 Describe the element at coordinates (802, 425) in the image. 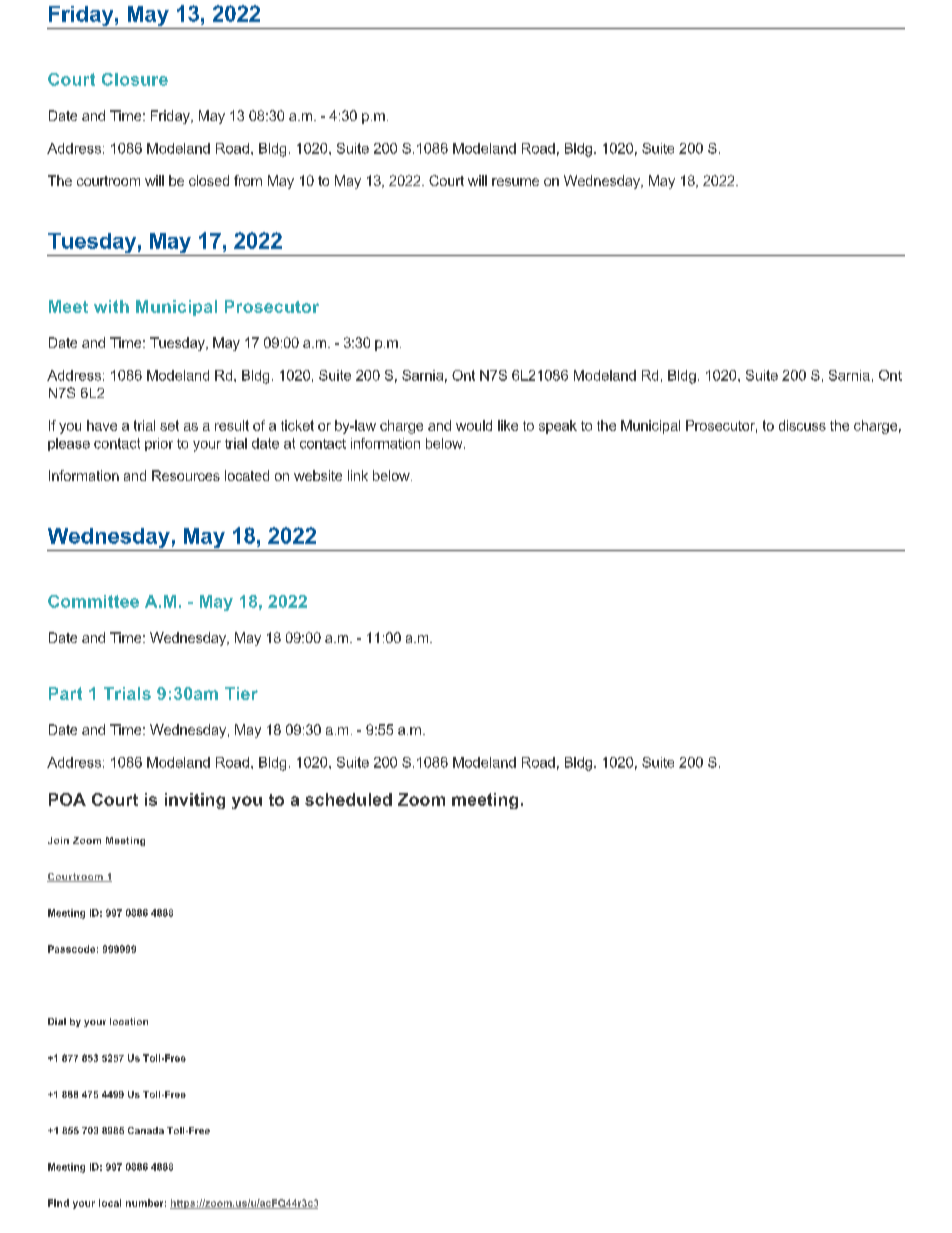

I see `discuss` at that location.
